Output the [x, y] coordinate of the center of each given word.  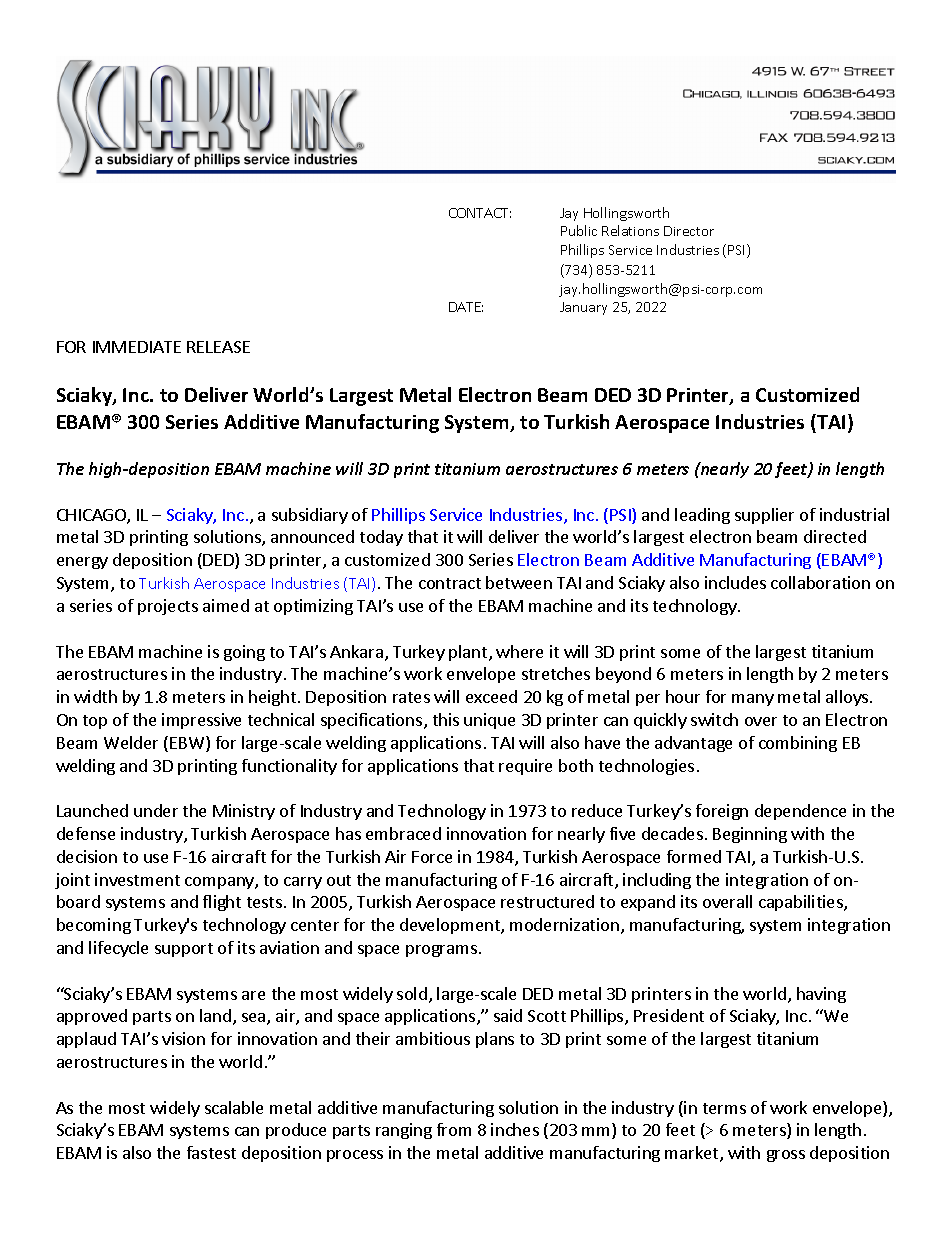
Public [579, 230]
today [381, 538]
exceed [491, 696]
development [451, 926]
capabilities [802, 903]
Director [689, 231]
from [454, 1129]
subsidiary [310, 516]
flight [222, 903]
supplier [764, 516]
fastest [211, 1152]
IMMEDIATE [137, 347]
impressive [201, 721]
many [753, 700]
